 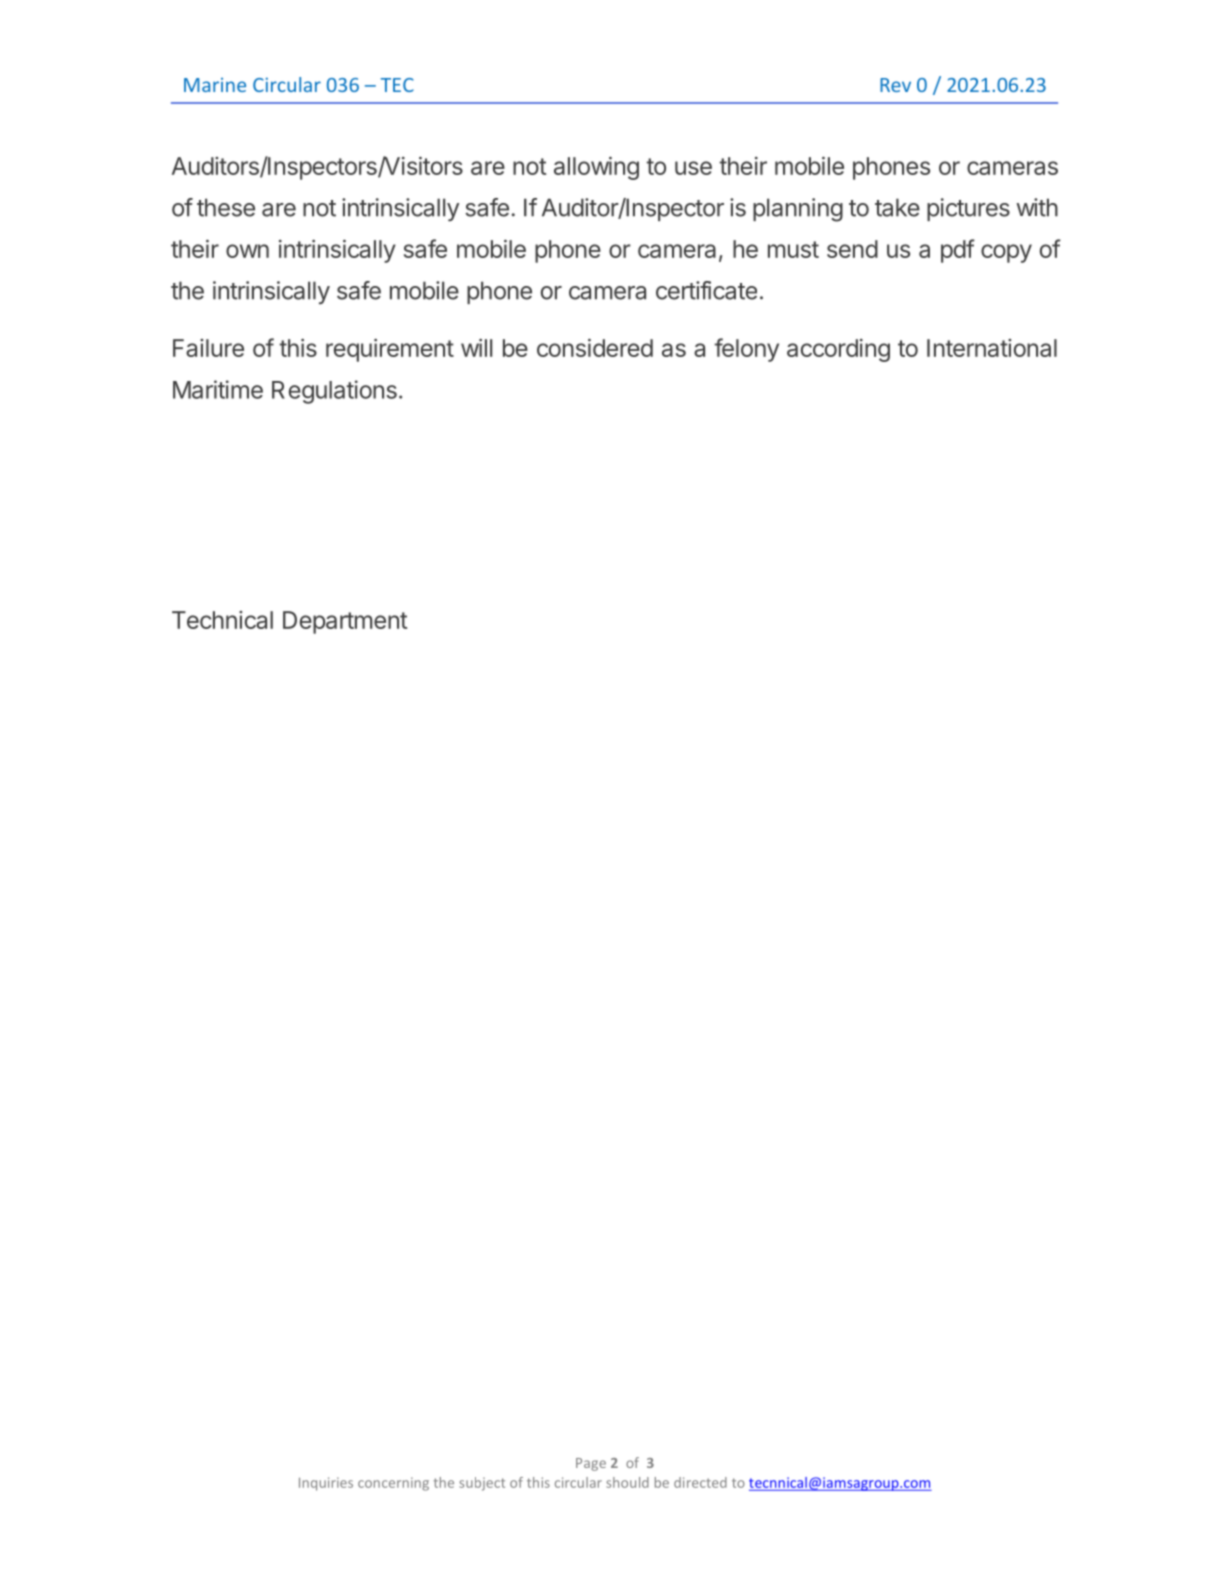 What do you see at coordinates (895, 85) in the image?
I see `Rev` at bounding box center [895, 85].
